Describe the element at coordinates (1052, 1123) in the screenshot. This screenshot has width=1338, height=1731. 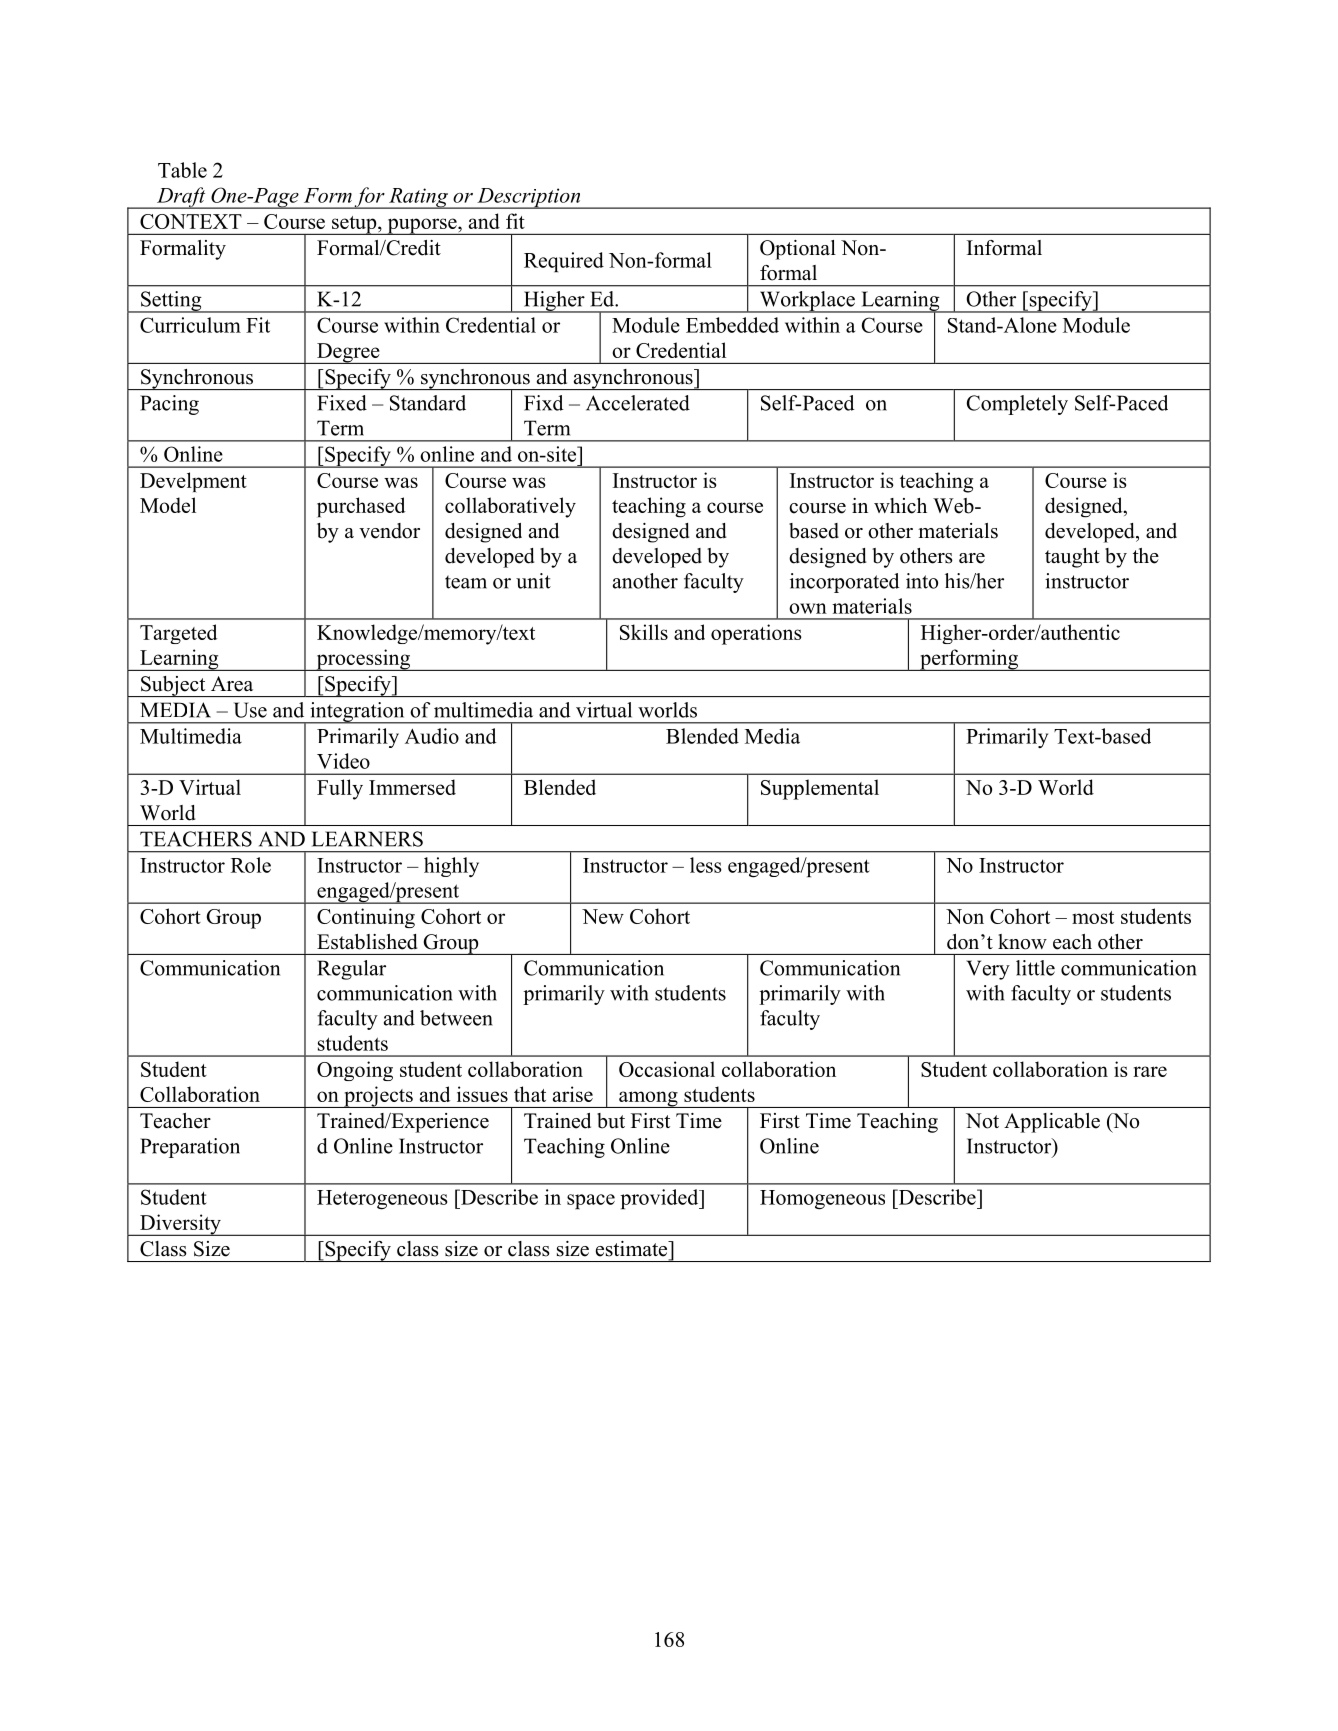
I see `Applicable` at that location.
